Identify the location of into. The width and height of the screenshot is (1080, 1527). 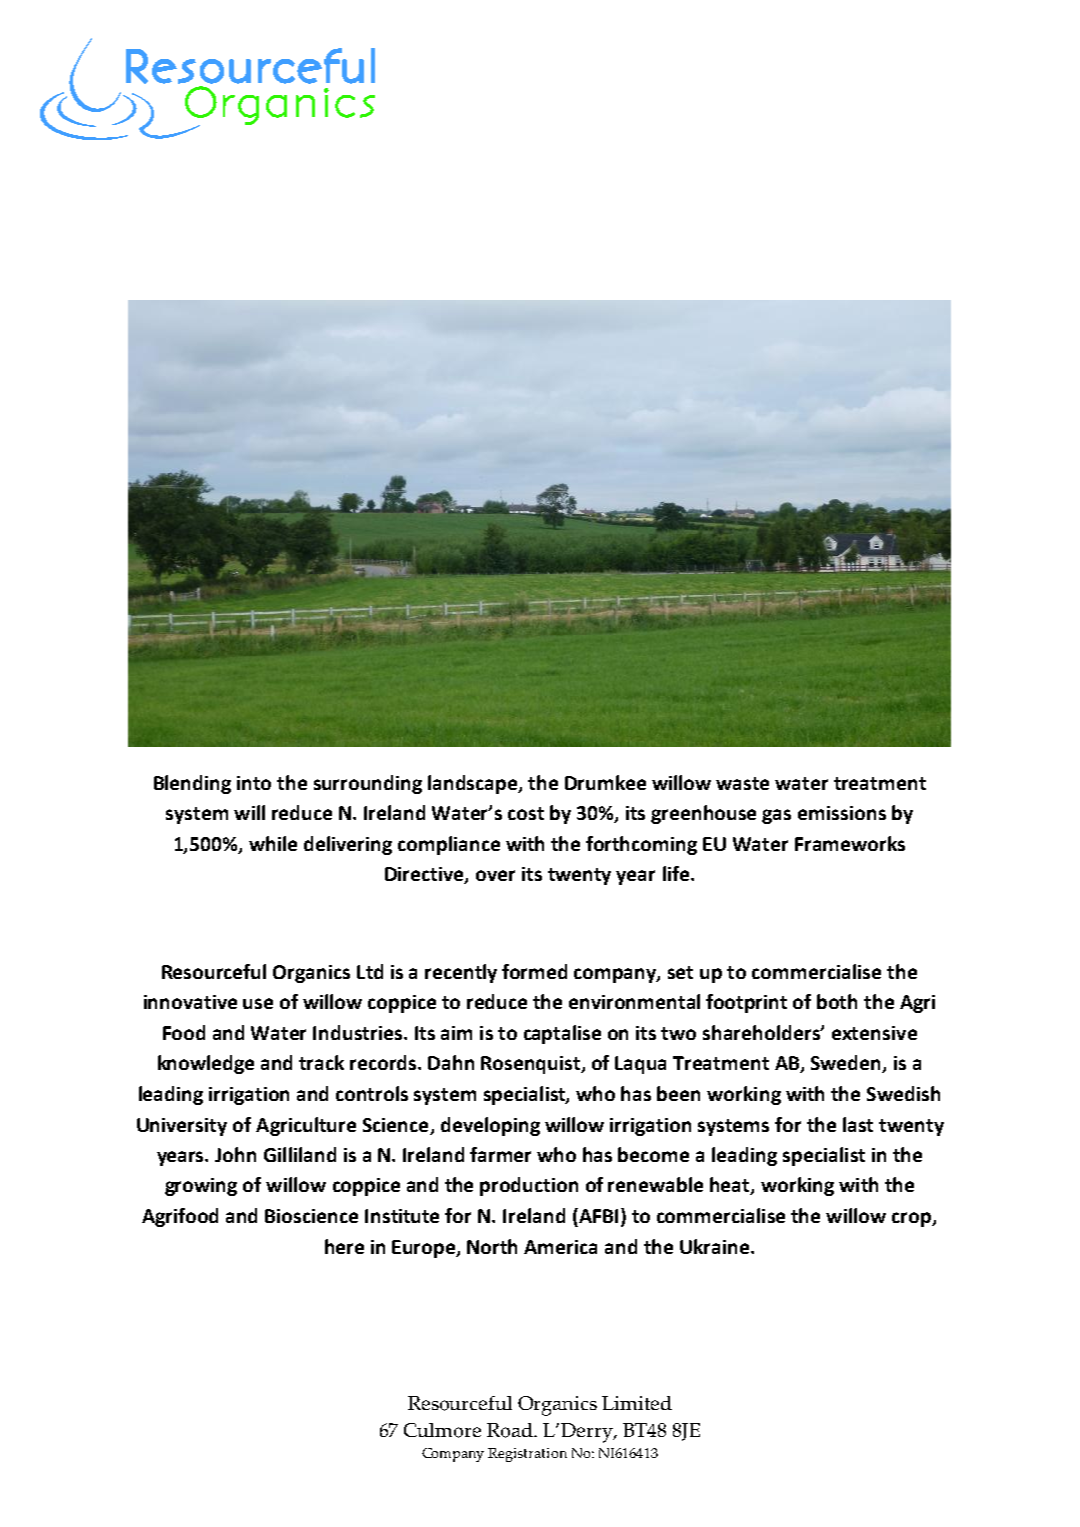
(254, 783).
